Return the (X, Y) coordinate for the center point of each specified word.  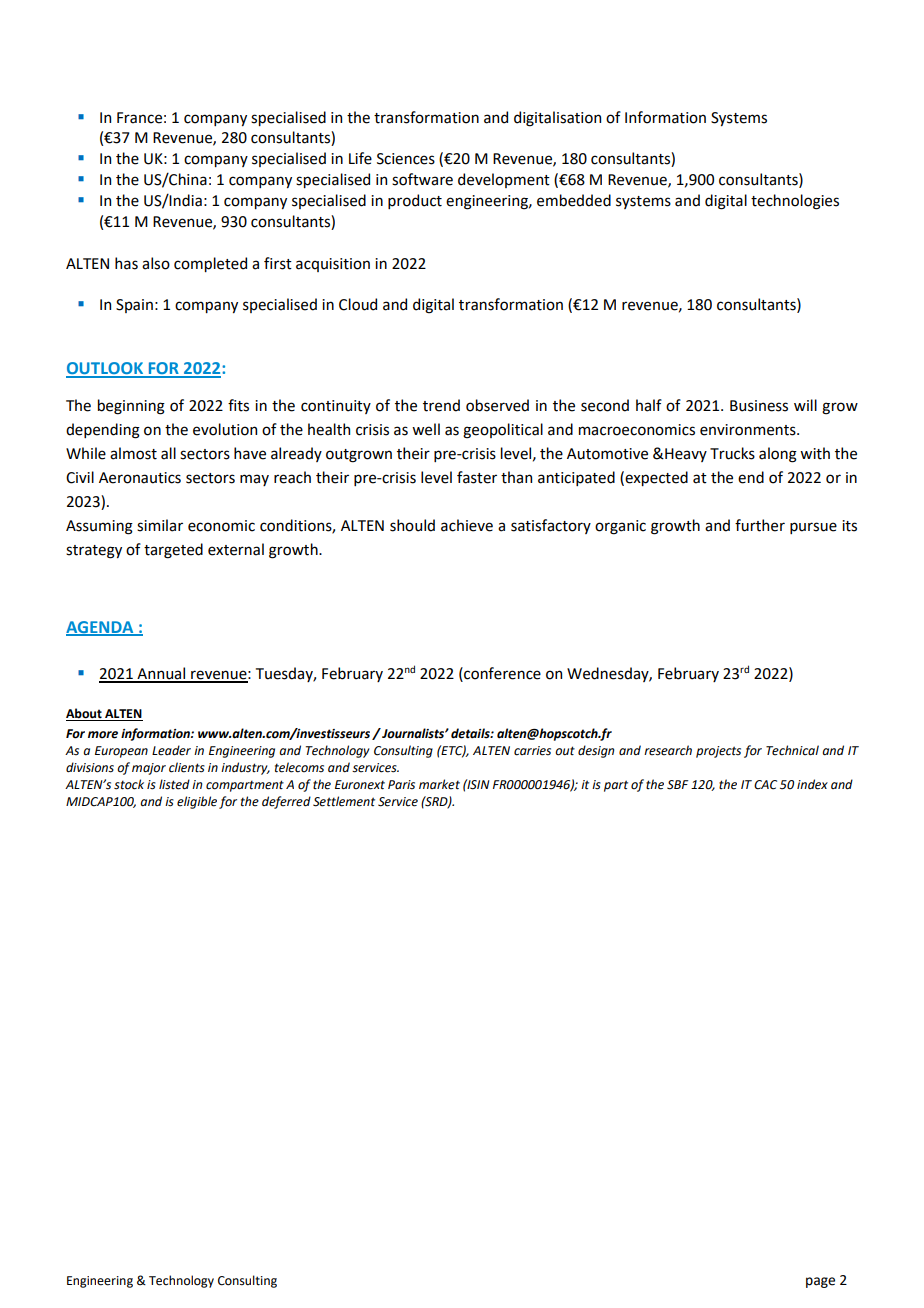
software (422, 179)
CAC (765, 785)
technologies (795, 202)
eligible (197, 802)
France (139, 118)
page (820, 1282)
